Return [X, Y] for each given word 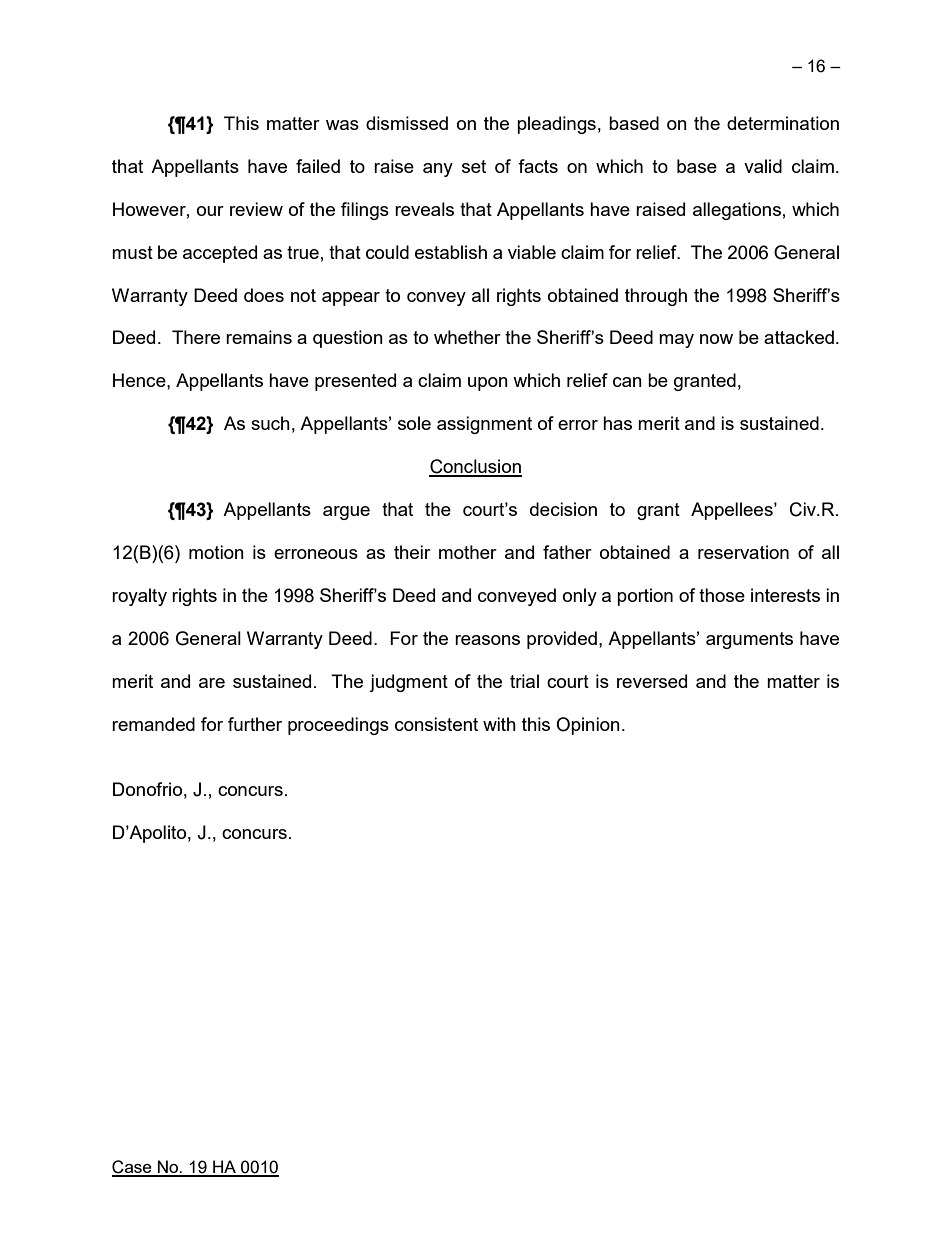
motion [216, 552]
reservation [743, 552]
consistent [436, 724]
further [255, 724]
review [256, 209]
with [499, 724]
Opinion [588, 726]
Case [133, 1168]
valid [763, 166]
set [474, 166]
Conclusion [475, 467]
